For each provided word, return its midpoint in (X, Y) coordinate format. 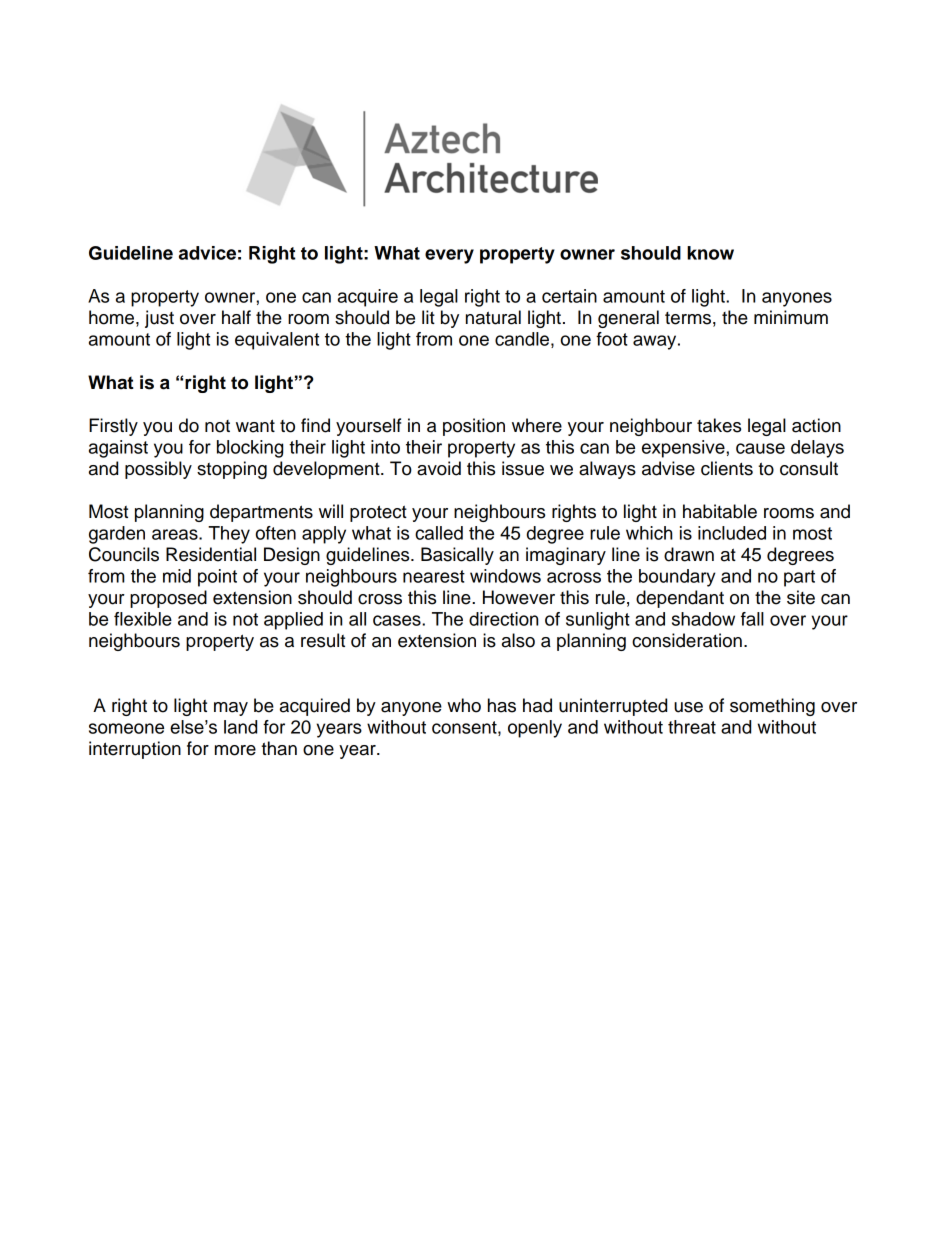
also (518, 640)
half (236, 317)
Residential (211, 554)
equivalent (277, 341)
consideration (687, 640)
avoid (439, 468)
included (732, 533)
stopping (232, 470)
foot (612, 339)
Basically (457, 556)
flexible (143, 619)
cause (760, 448)
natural (493, 317)
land (240, 727)
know (710, 253)
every (449, 256)
